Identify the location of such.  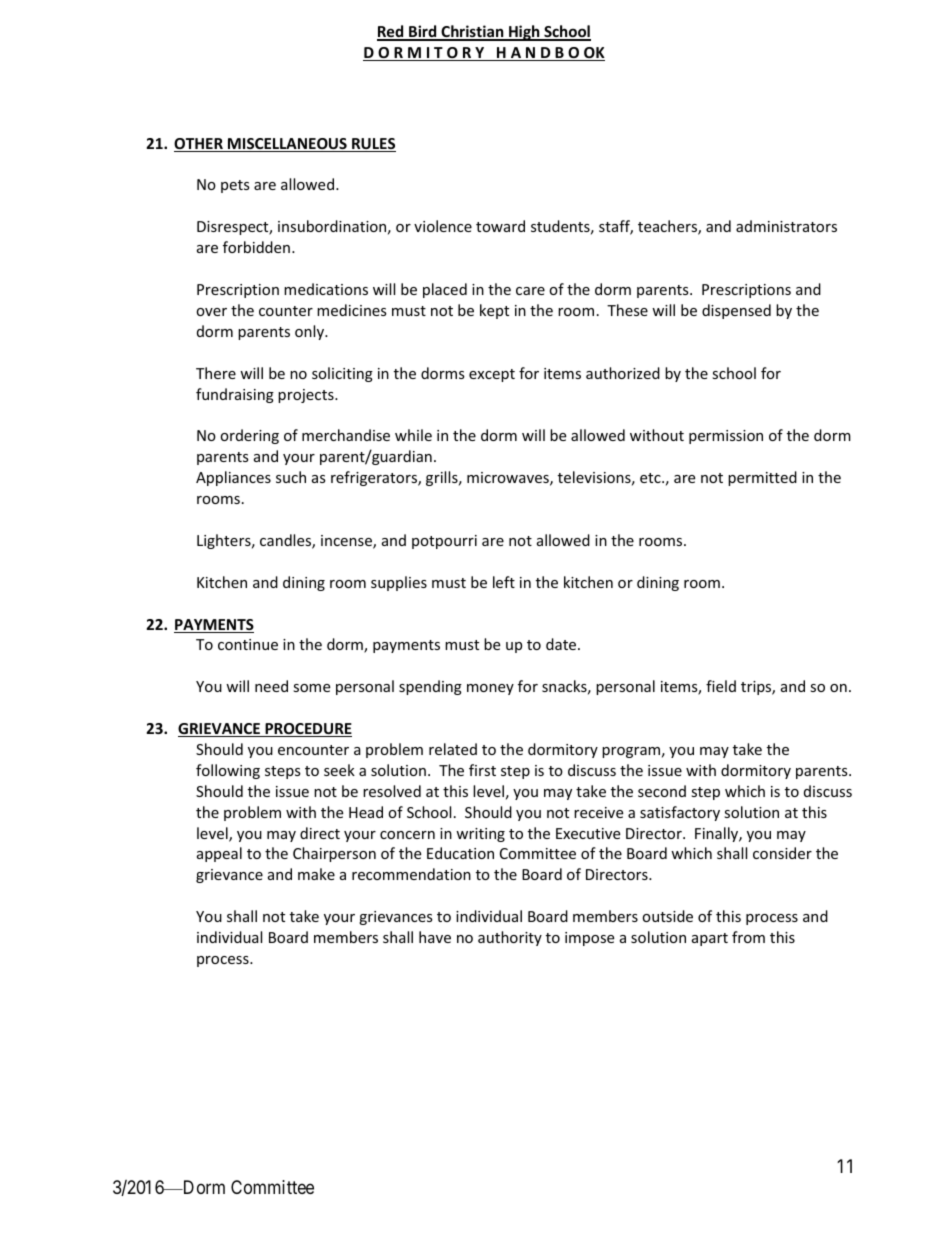
(291, 477).
